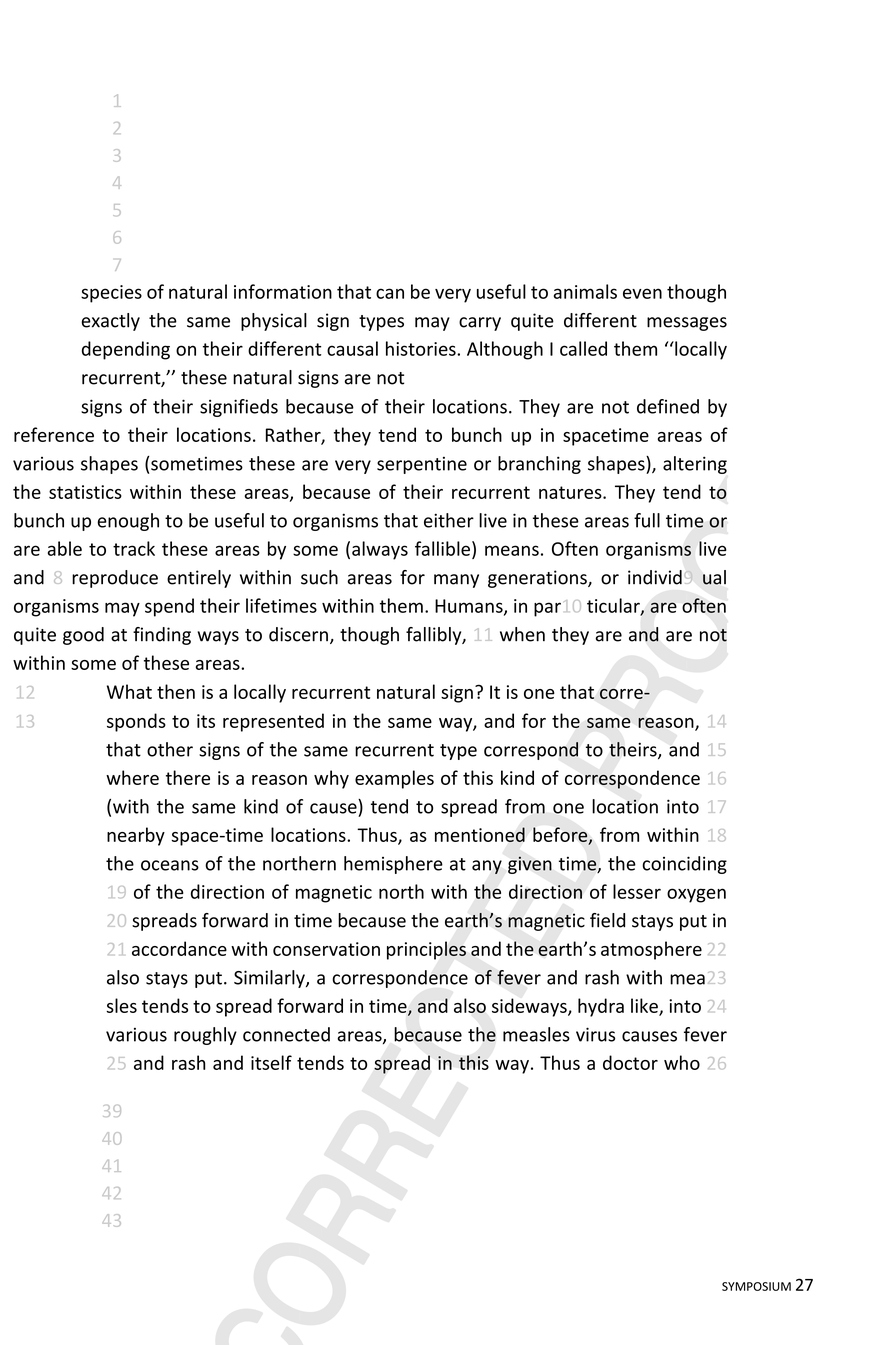 The image size is (896, 1345). What do you see at coordinates (394, 779) in the screenshot?
I see `examples` at bounding box center [394, 779].
